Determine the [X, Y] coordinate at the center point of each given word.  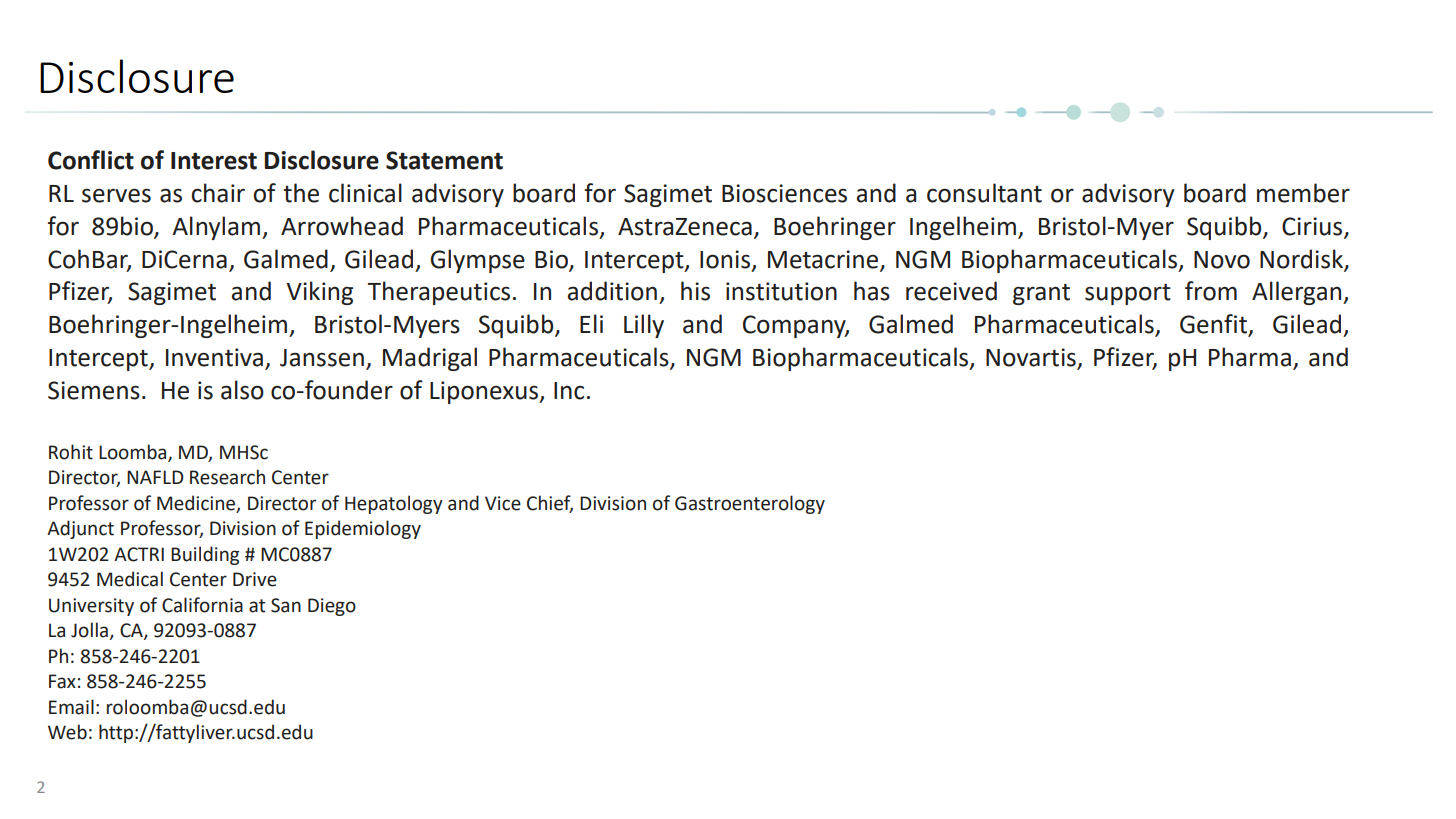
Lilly [644, 326]
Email [71, 707]
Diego [332, 607]
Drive [255, 579]
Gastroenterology [750, 504]
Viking [319, 293]
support [1128, 294]
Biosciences [784, 193]
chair [218, 193]
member [1303, 193]
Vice [503, 503]
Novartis [1032, 358]
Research [227, 477]
